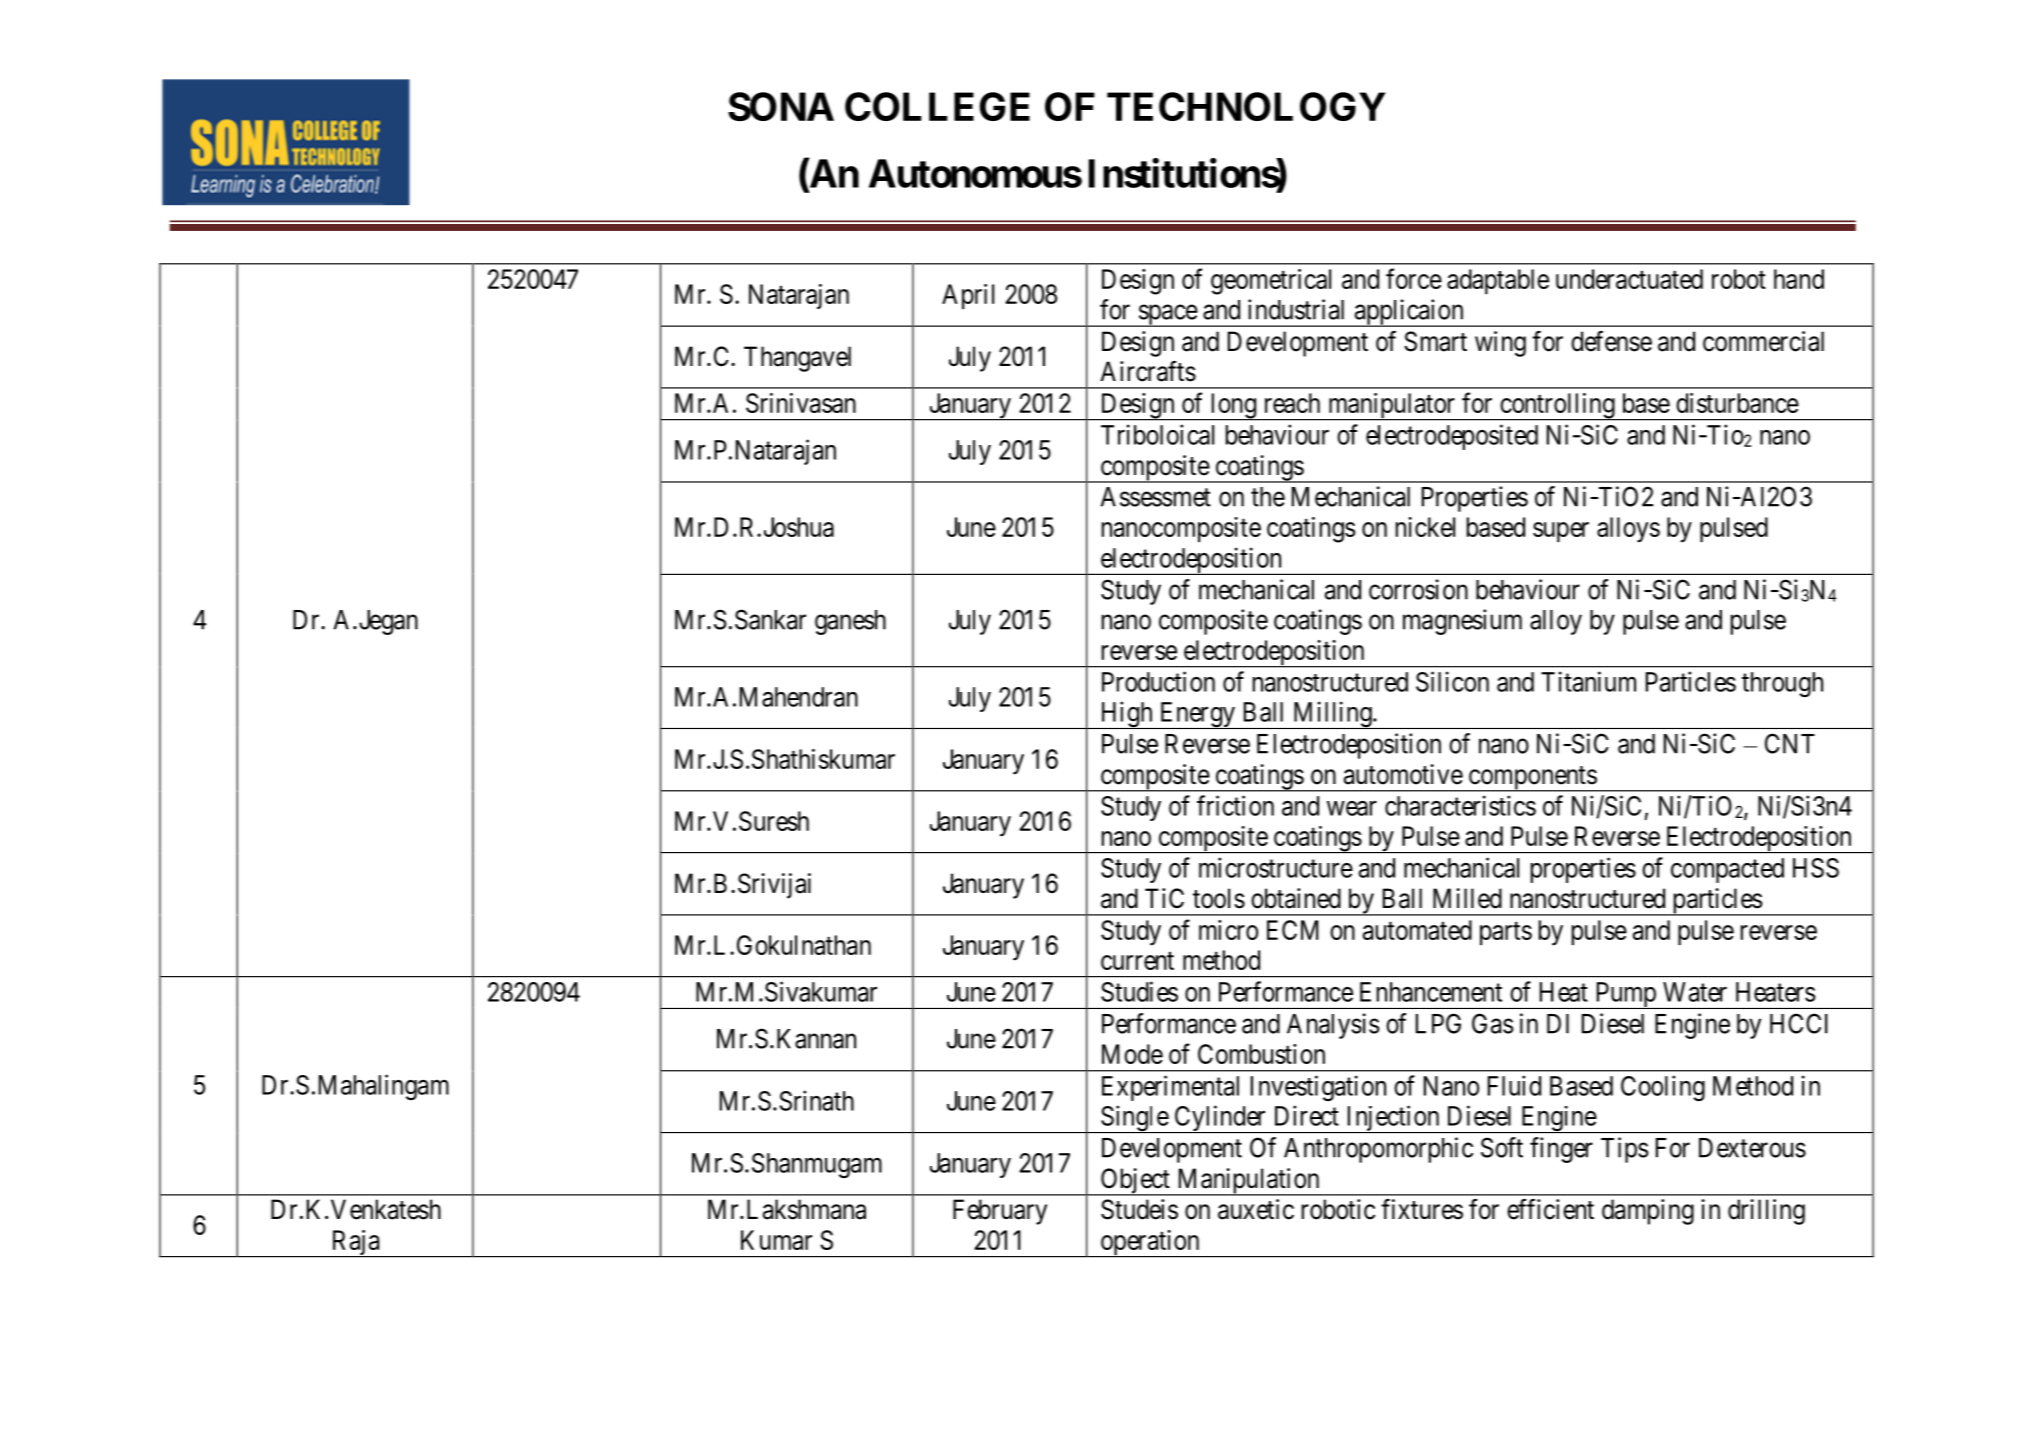 The height and width of the screenshot is (1431, 2025). Describe the element at coordinates (937, 106) in the screenshot. I see `COLLEGE` at that location.
